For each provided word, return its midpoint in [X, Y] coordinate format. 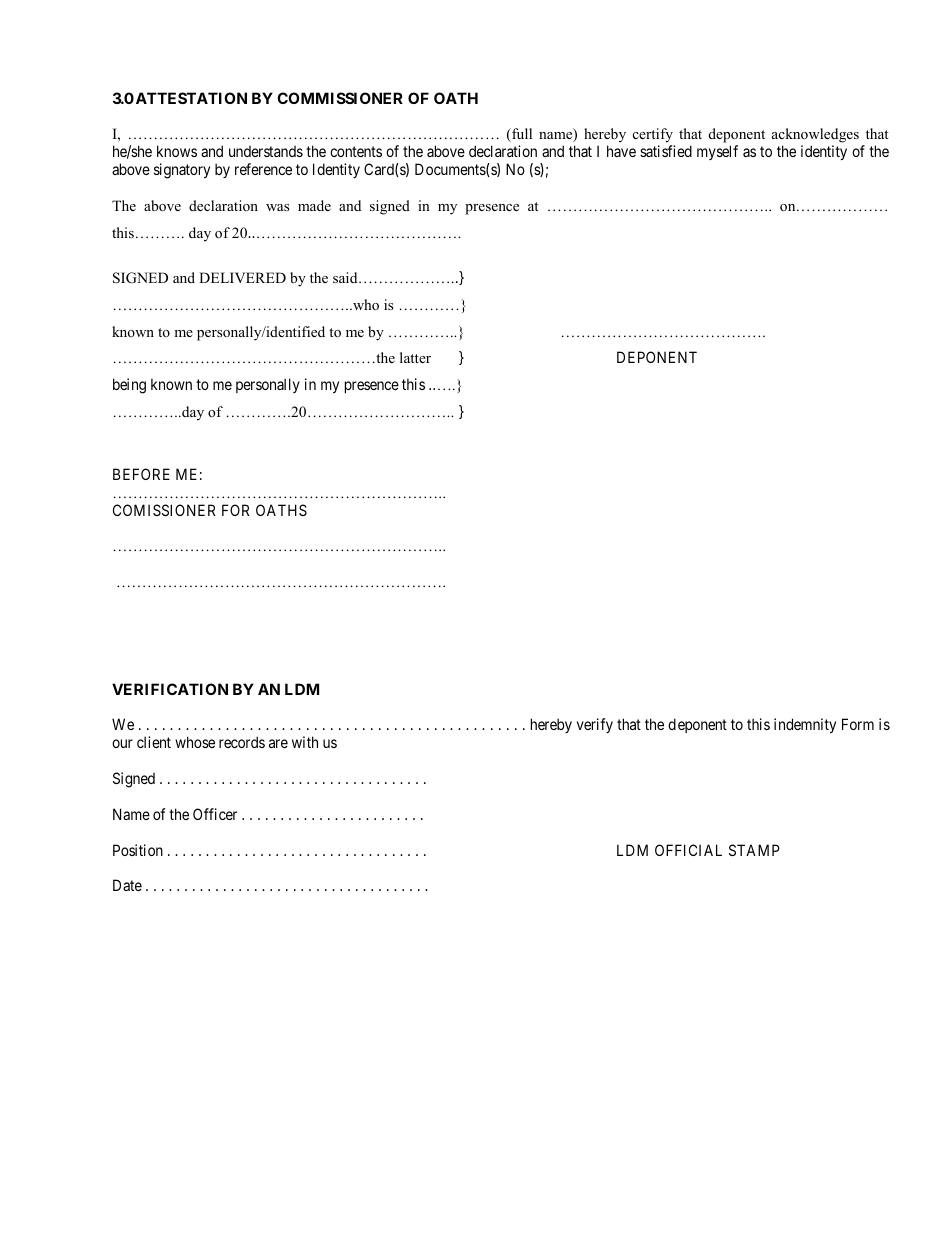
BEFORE [141, 474]
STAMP [754, 850]
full [521, 135]
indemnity [805, 725]
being [129, 386]
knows [177, 151]
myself [717, 152]
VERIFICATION [170, 689]
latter [415, 357]
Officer [215, 814]
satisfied [666, 151]
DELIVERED [242, 277]
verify [595, 725]
